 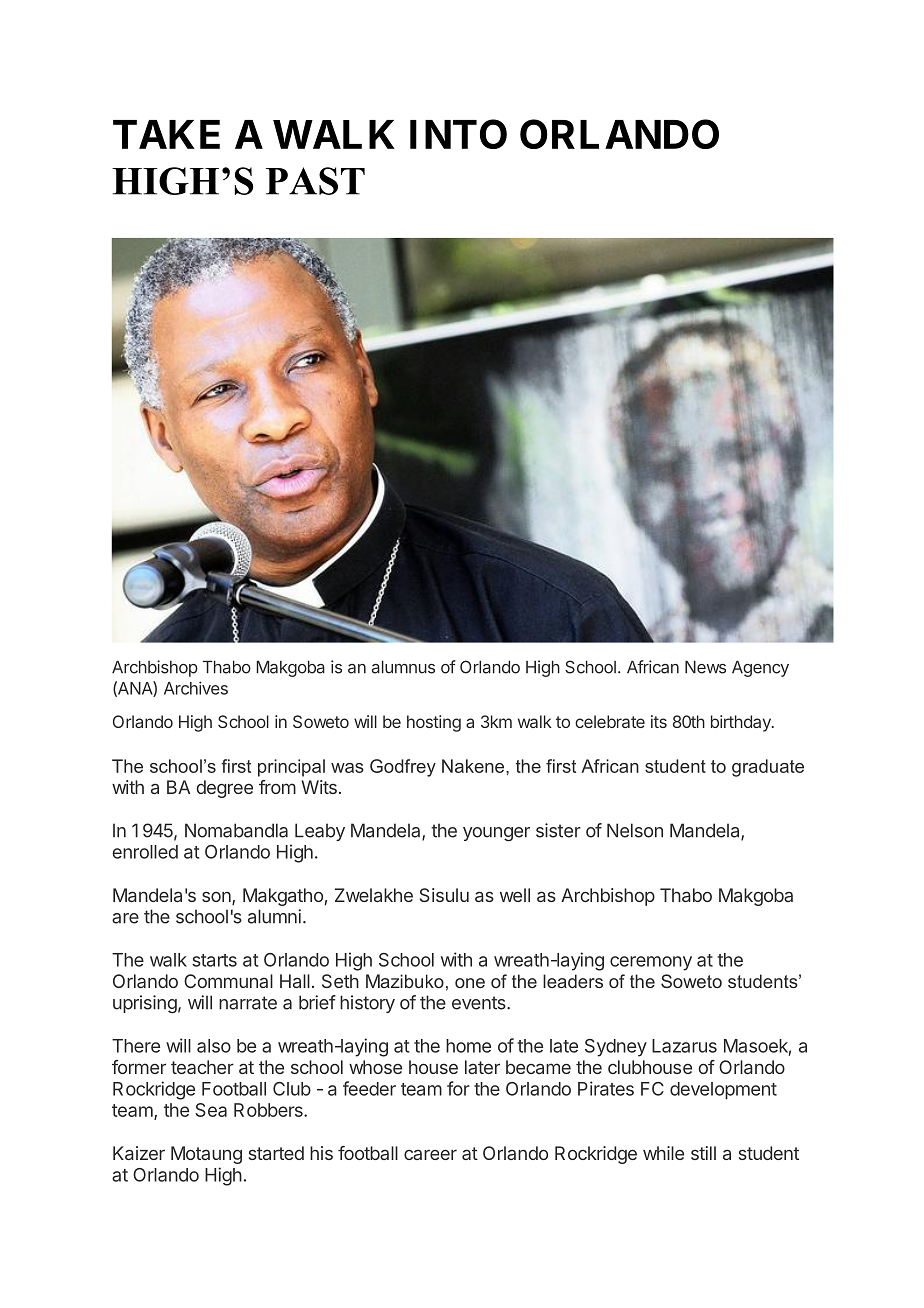 I want to click on Nelson, so click(x=635, y=830).
